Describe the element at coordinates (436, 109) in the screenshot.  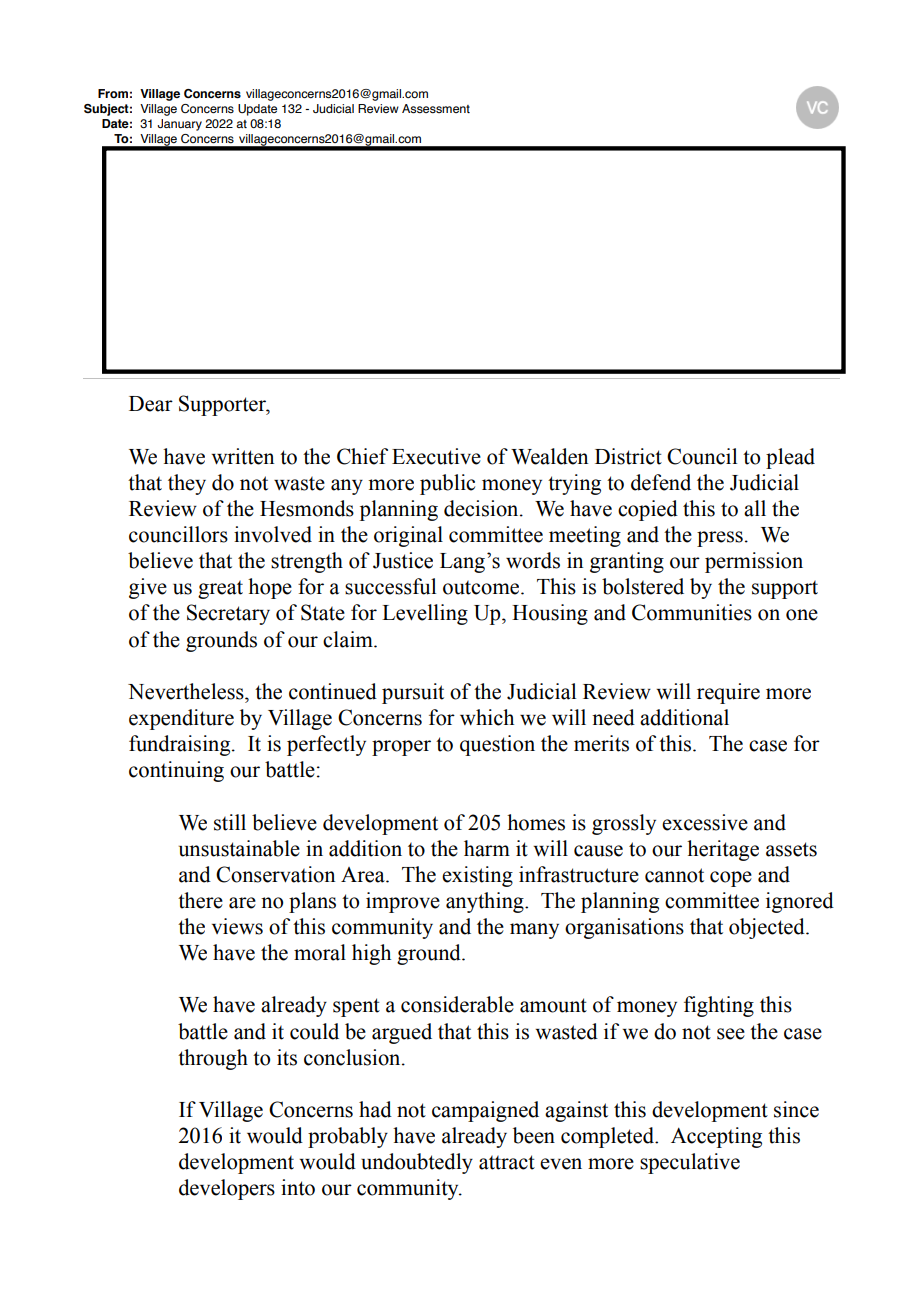
I see `Assessment` at that location.
